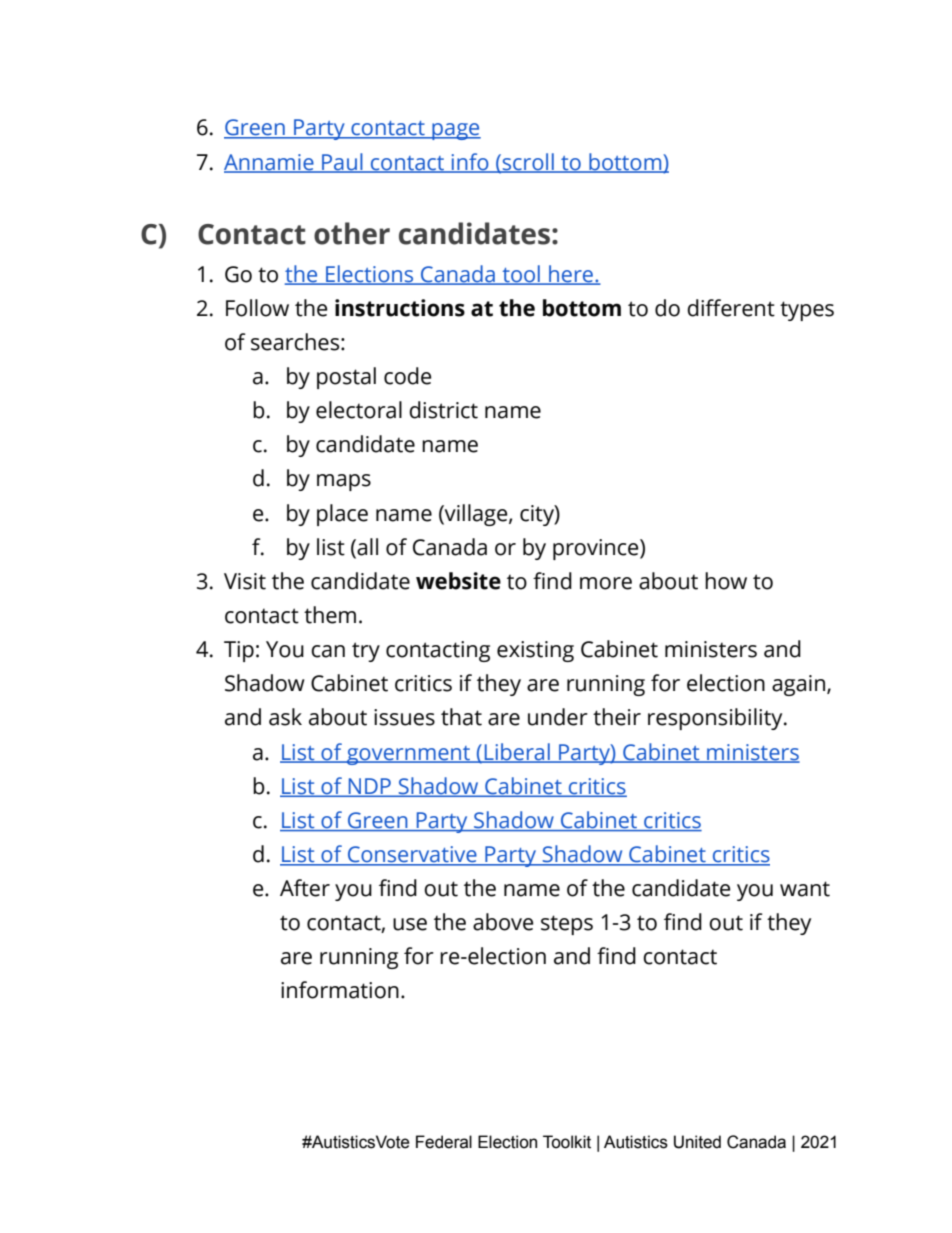  Describe the element at coordinates (726, 581) in the page. I see `how` at that location.
